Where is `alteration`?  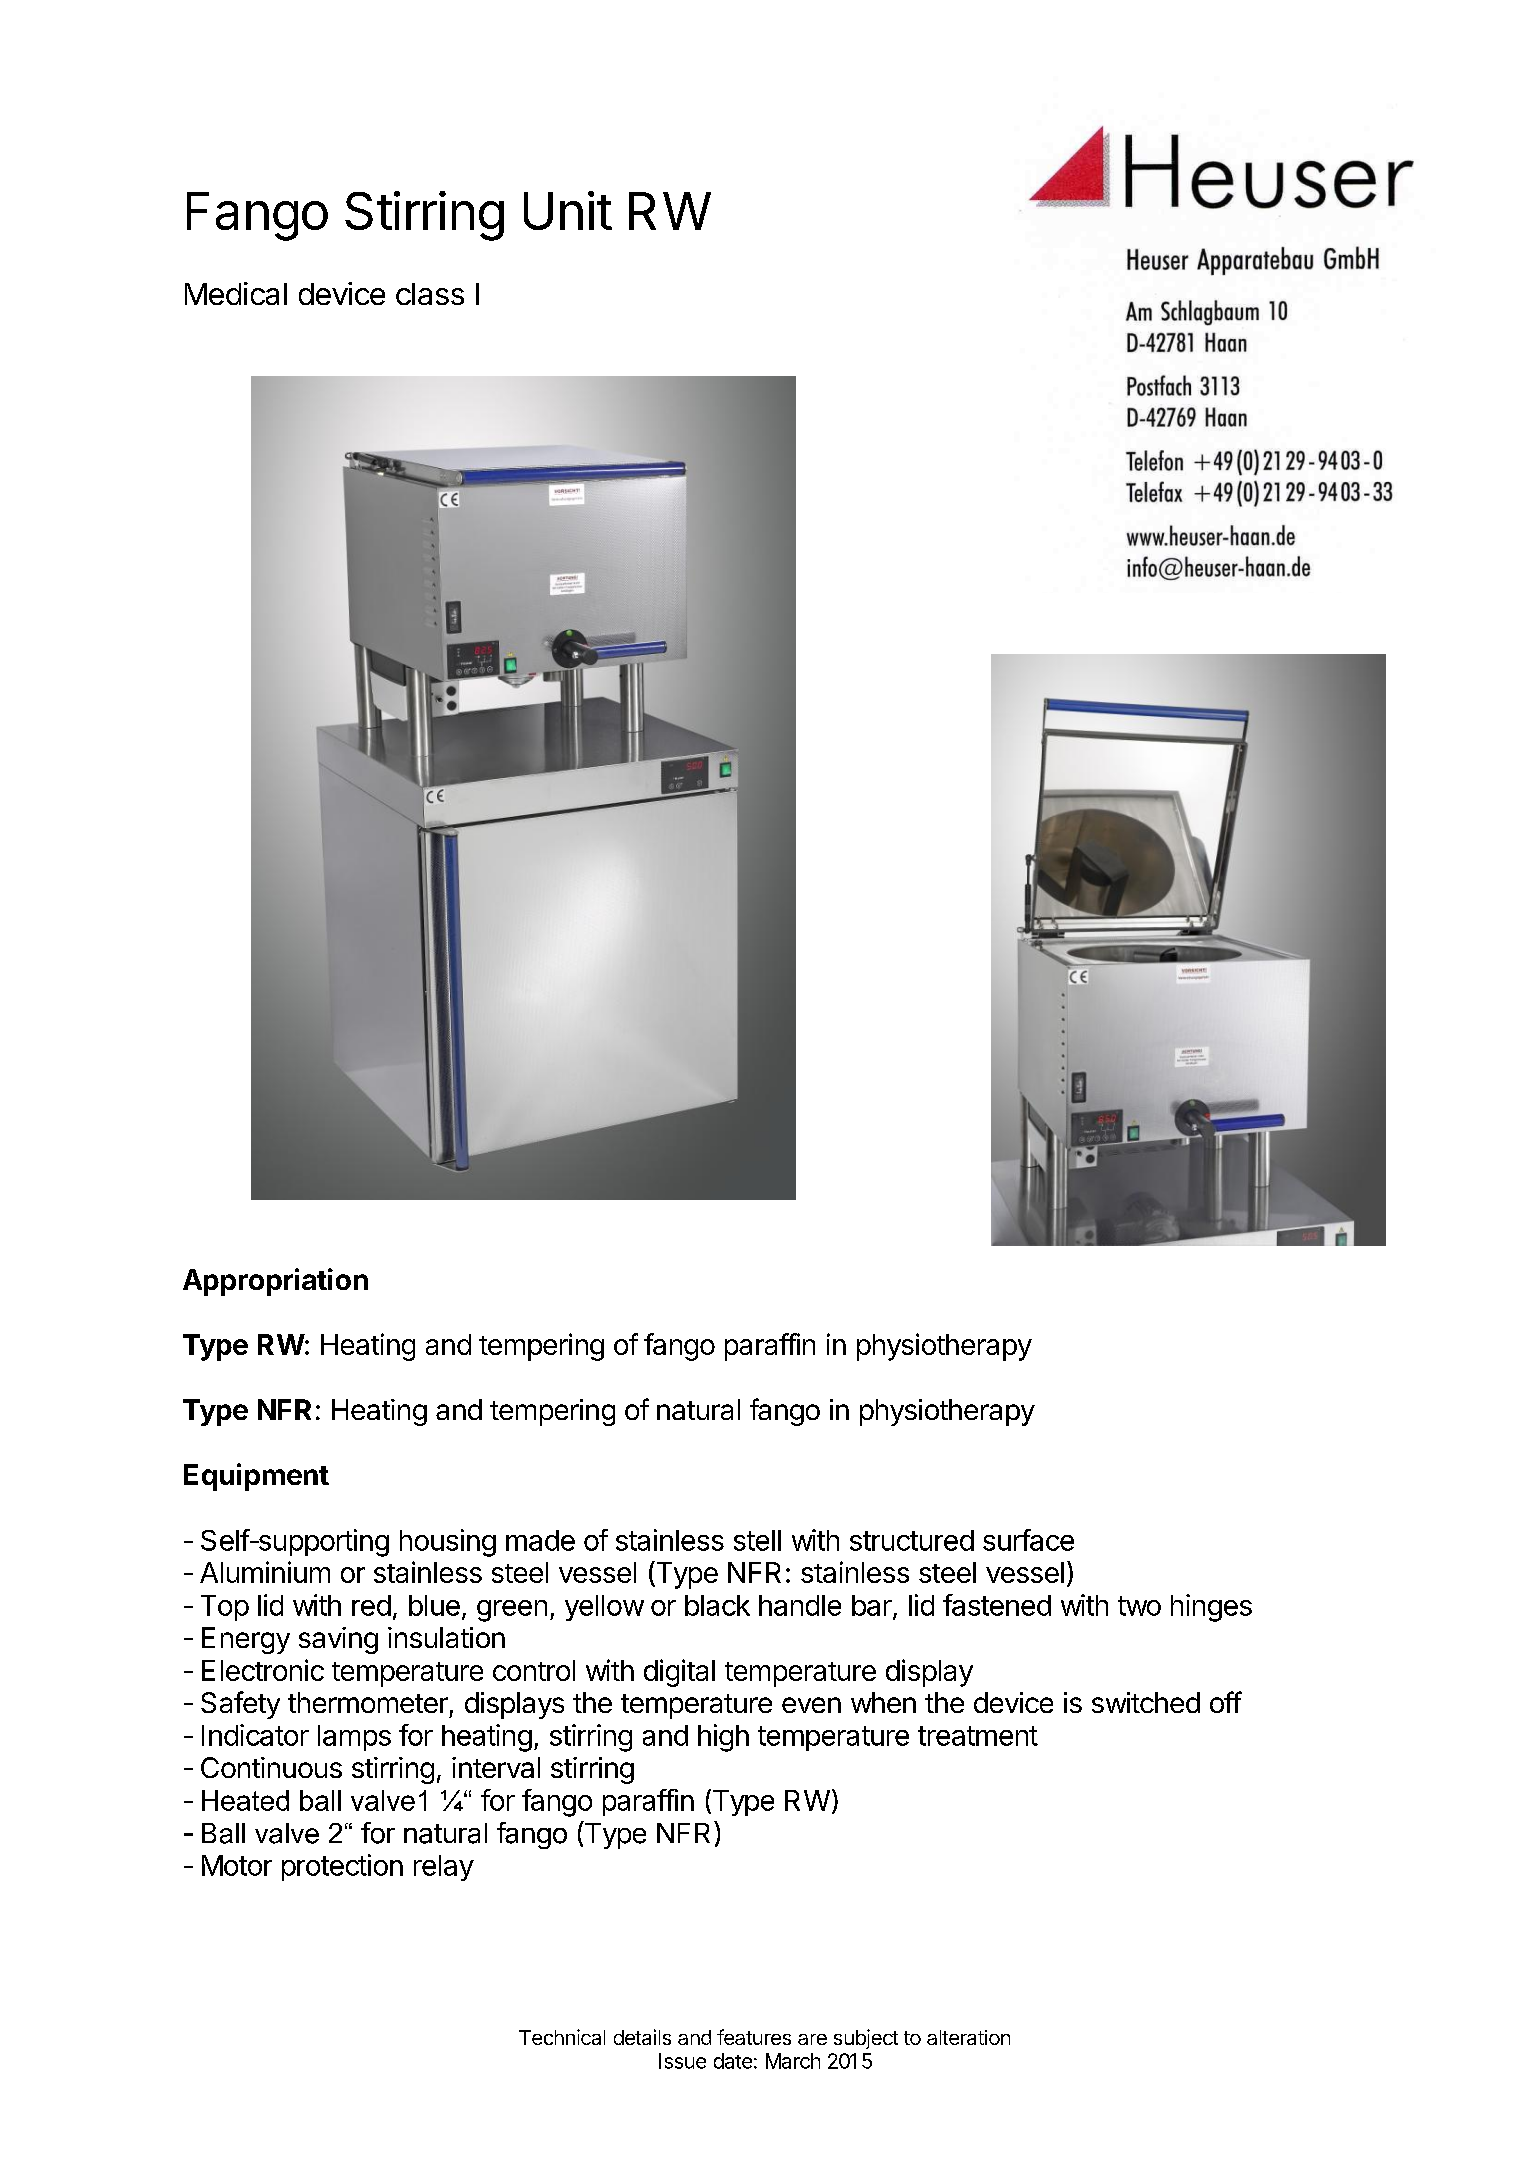 alteration is located at coordinates (968, 2037).
